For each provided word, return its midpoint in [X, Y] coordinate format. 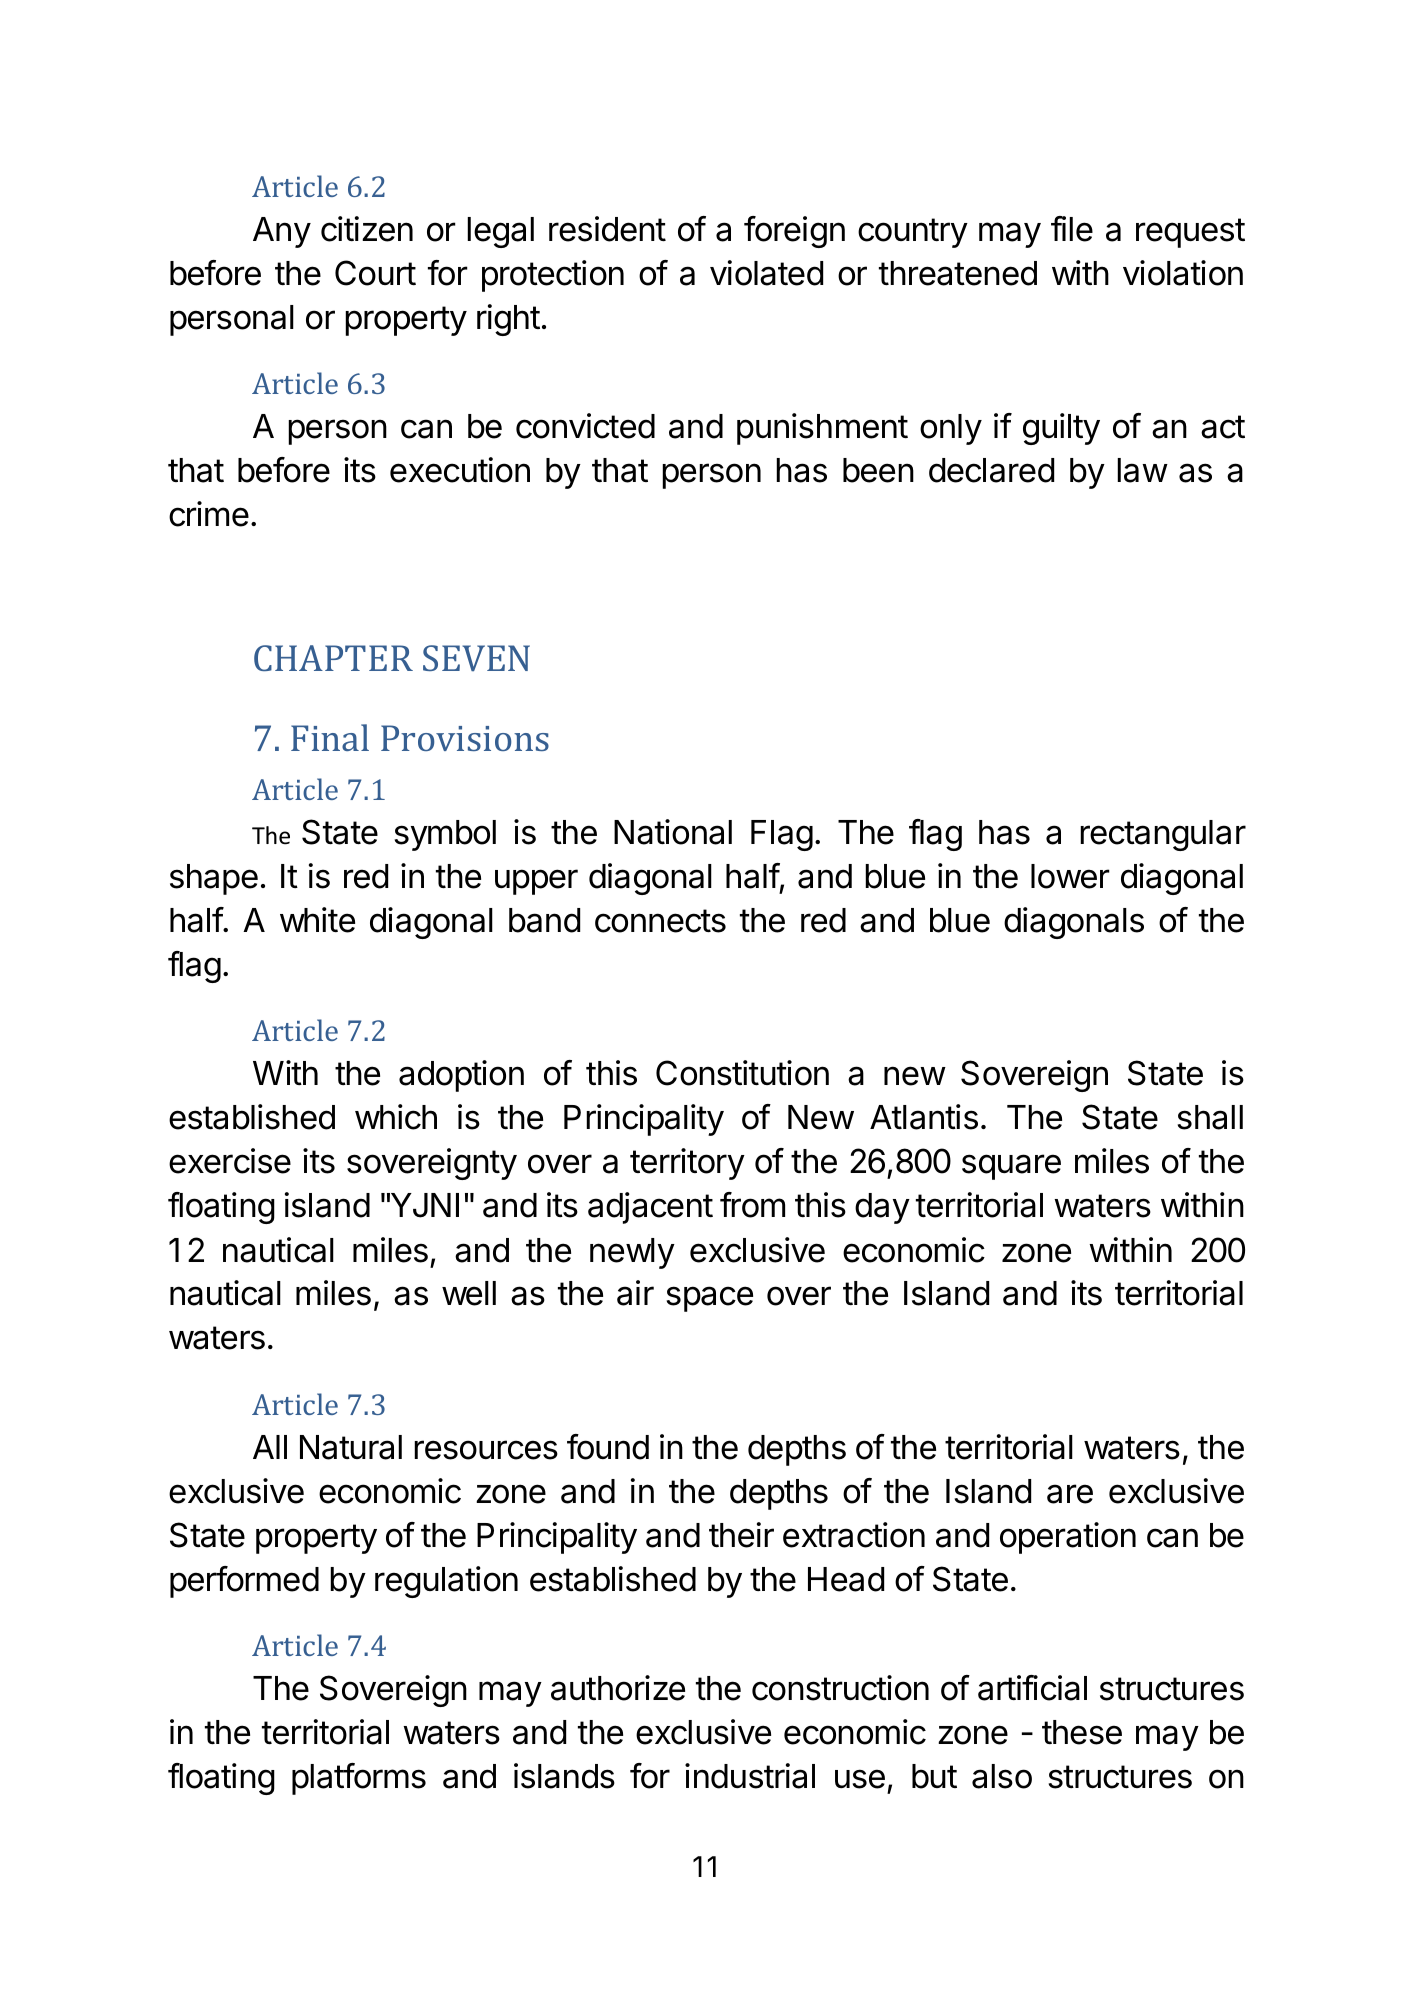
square [1011, 1167]
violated [766, 273]
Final [330, 737]
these [1082, 1732]
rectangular [1163, 835]
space [709, 1299]
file [1072, 229]
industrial [750, 1776]
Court [375, 273]
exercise [230, 1161]
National [673, 832]
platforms [359, 1779]
